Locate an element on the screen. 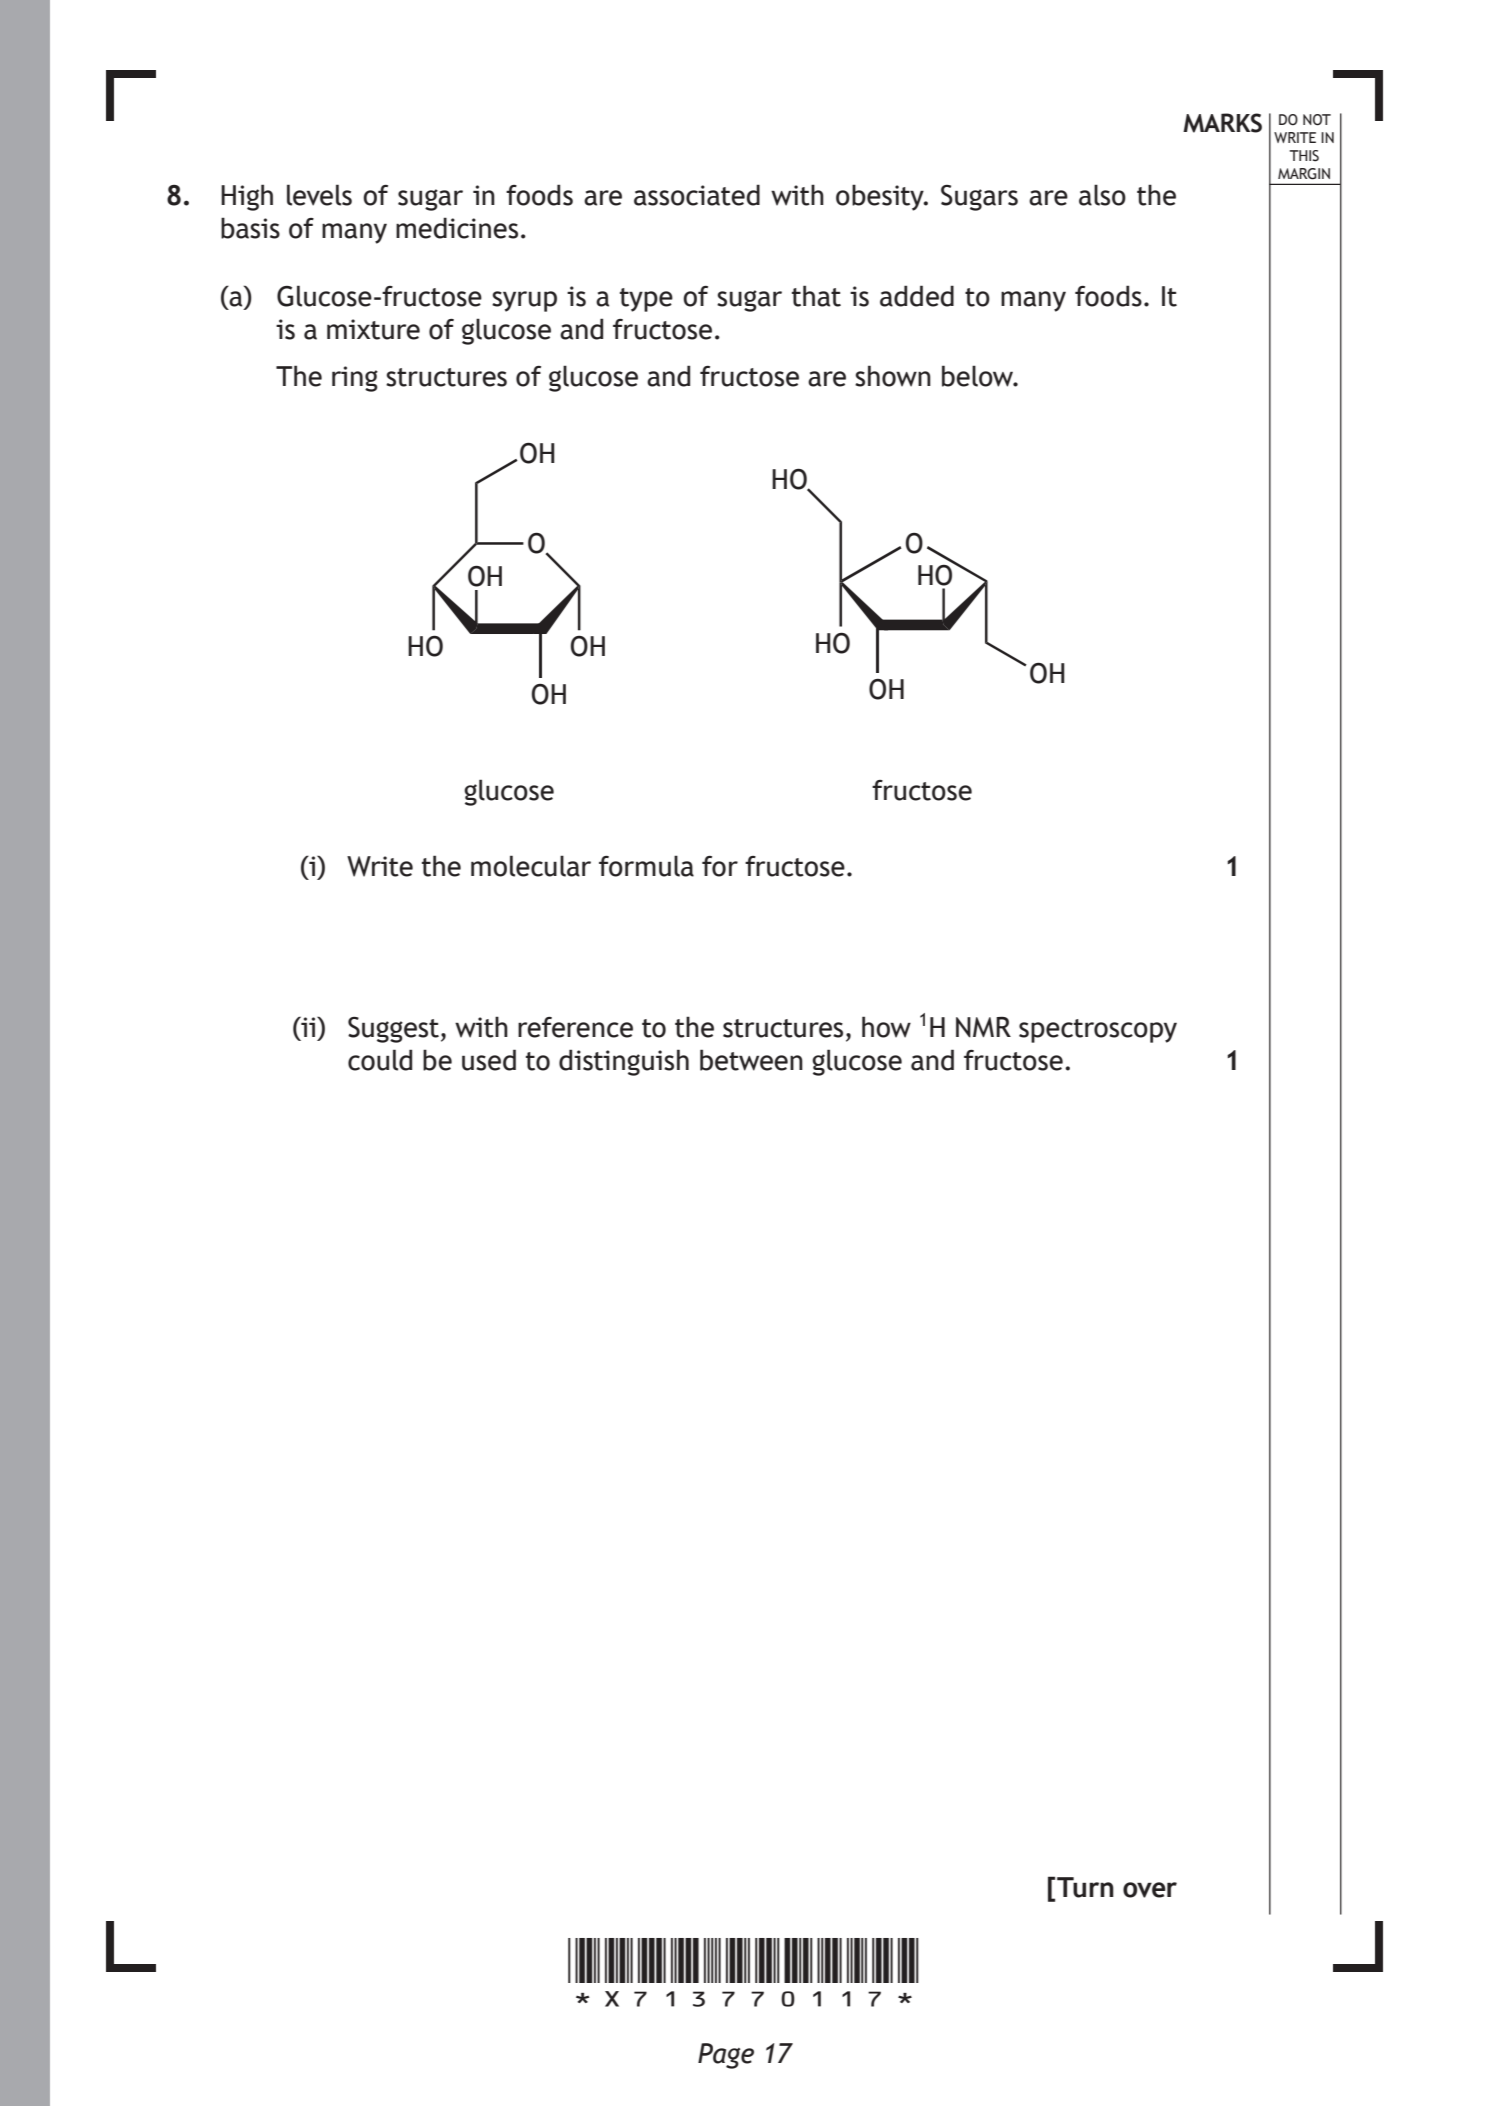 The height and width of the screenshot is (2106, 1489). NMR is located at coordinates (983, 1027).
